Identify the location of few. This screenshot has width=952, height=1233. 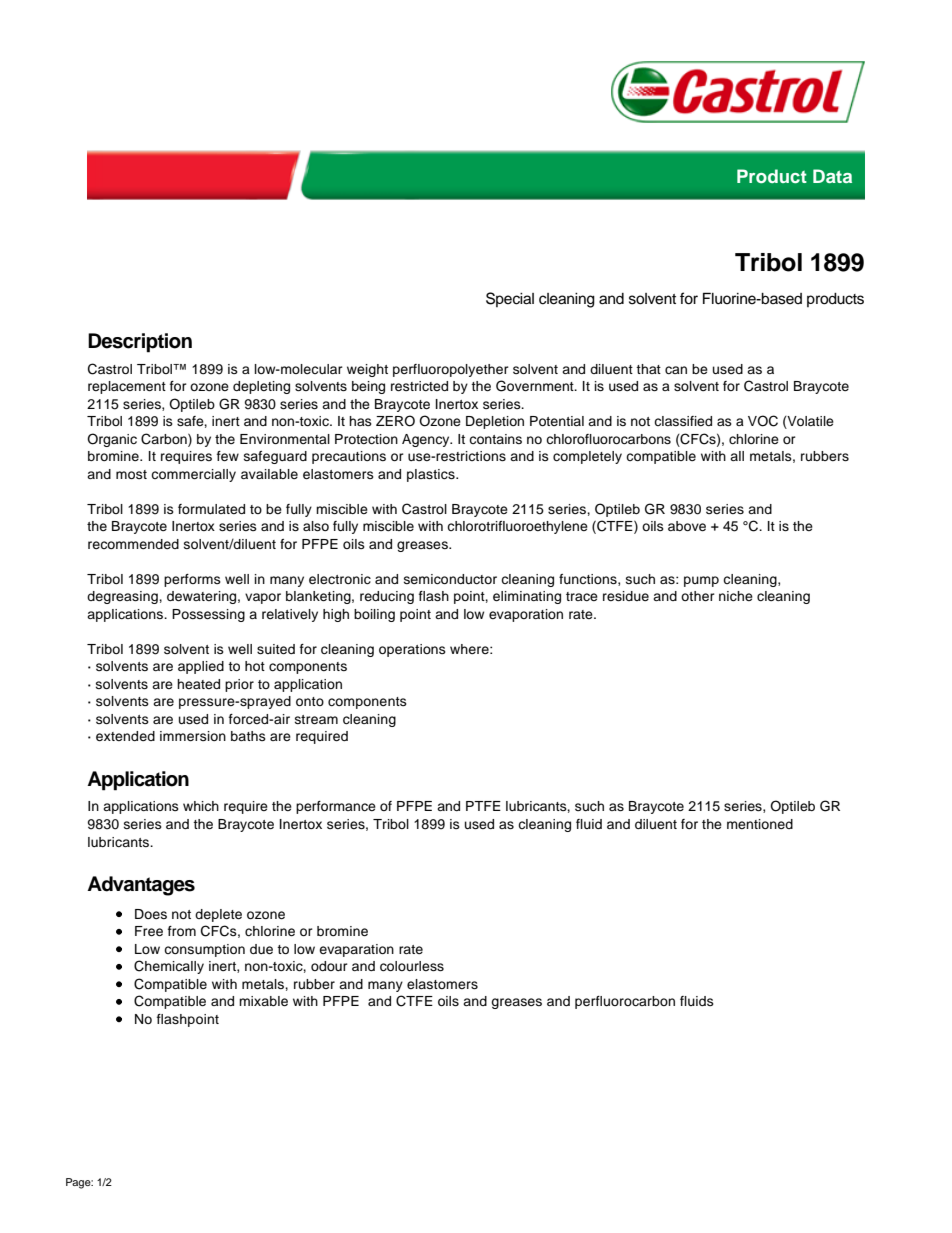
(228, 456).
